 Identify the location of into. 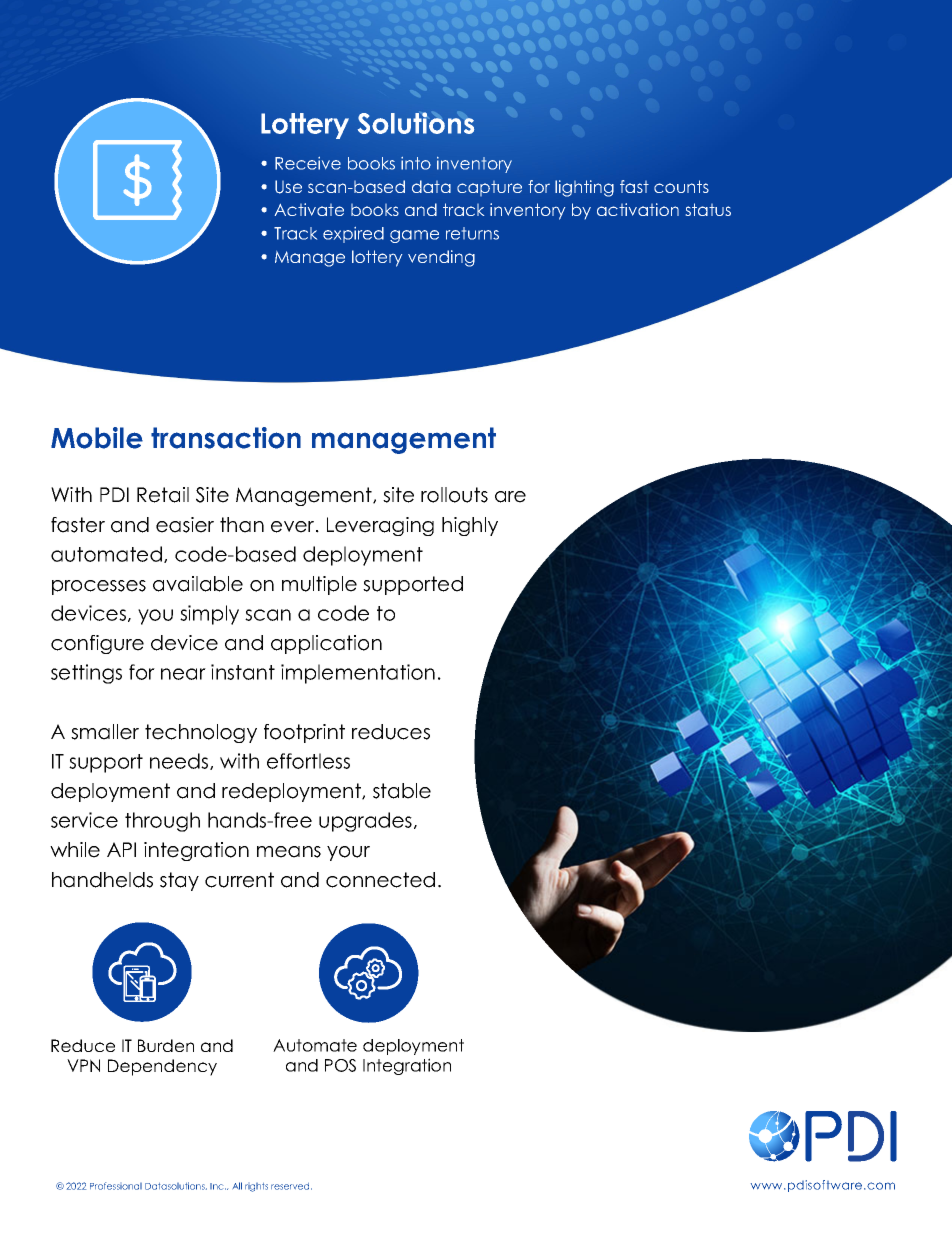
(416, 163).
